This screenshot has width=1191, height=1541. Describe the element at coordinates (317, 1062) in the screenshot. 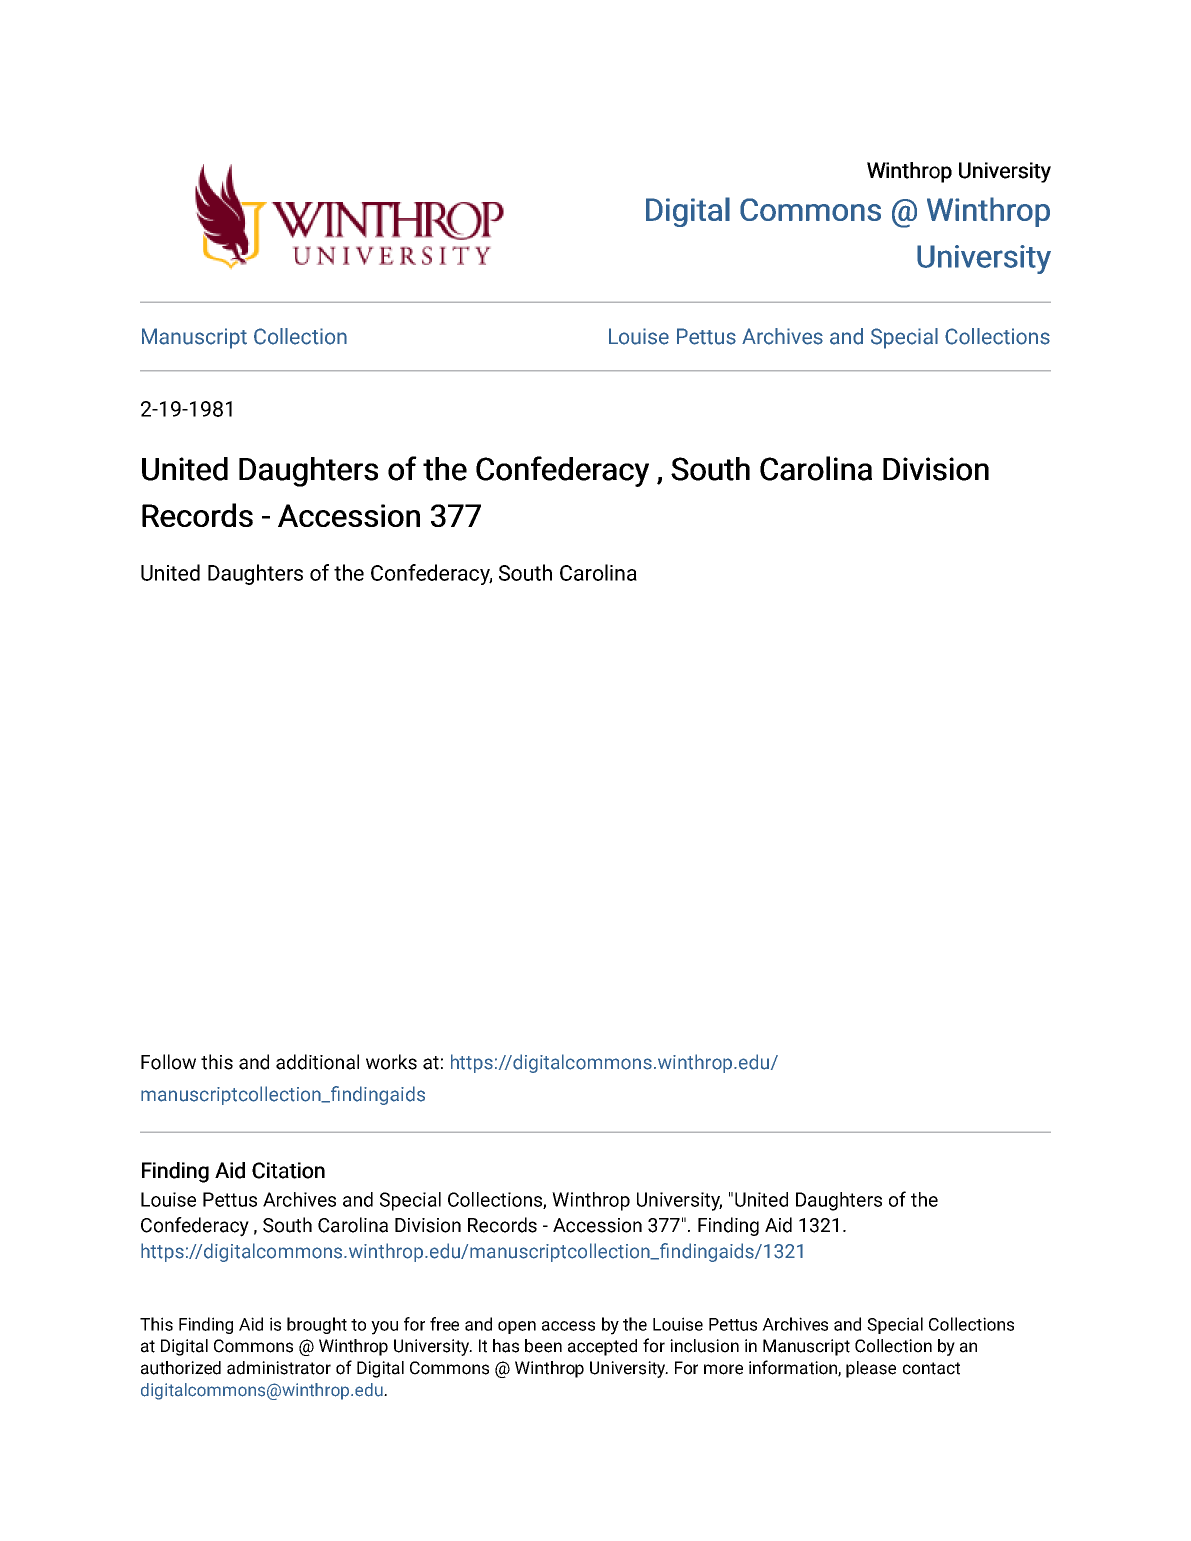

I see `additional` at that location.
